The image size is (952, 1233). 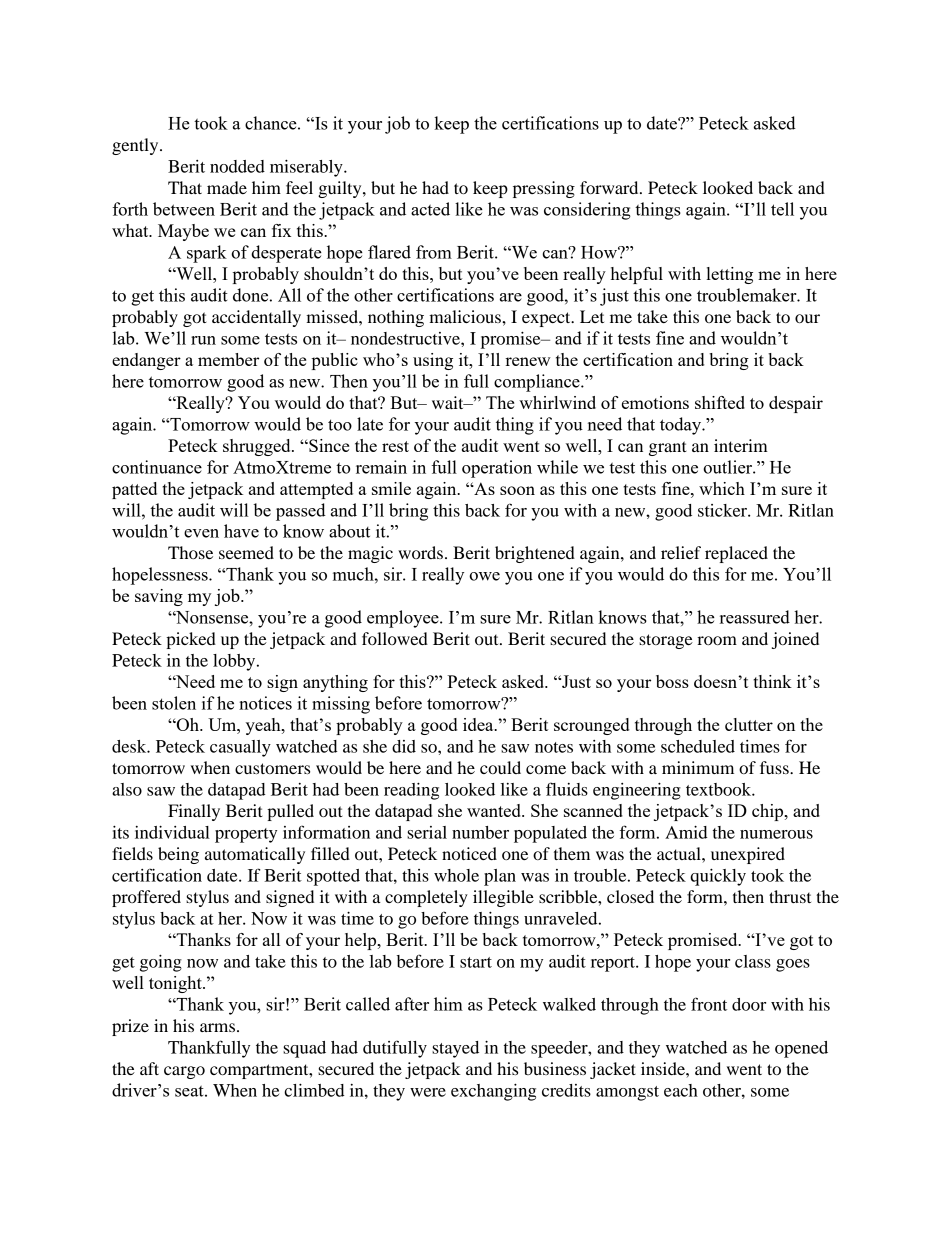 I want to click on room, so click(x=717, y=640).
